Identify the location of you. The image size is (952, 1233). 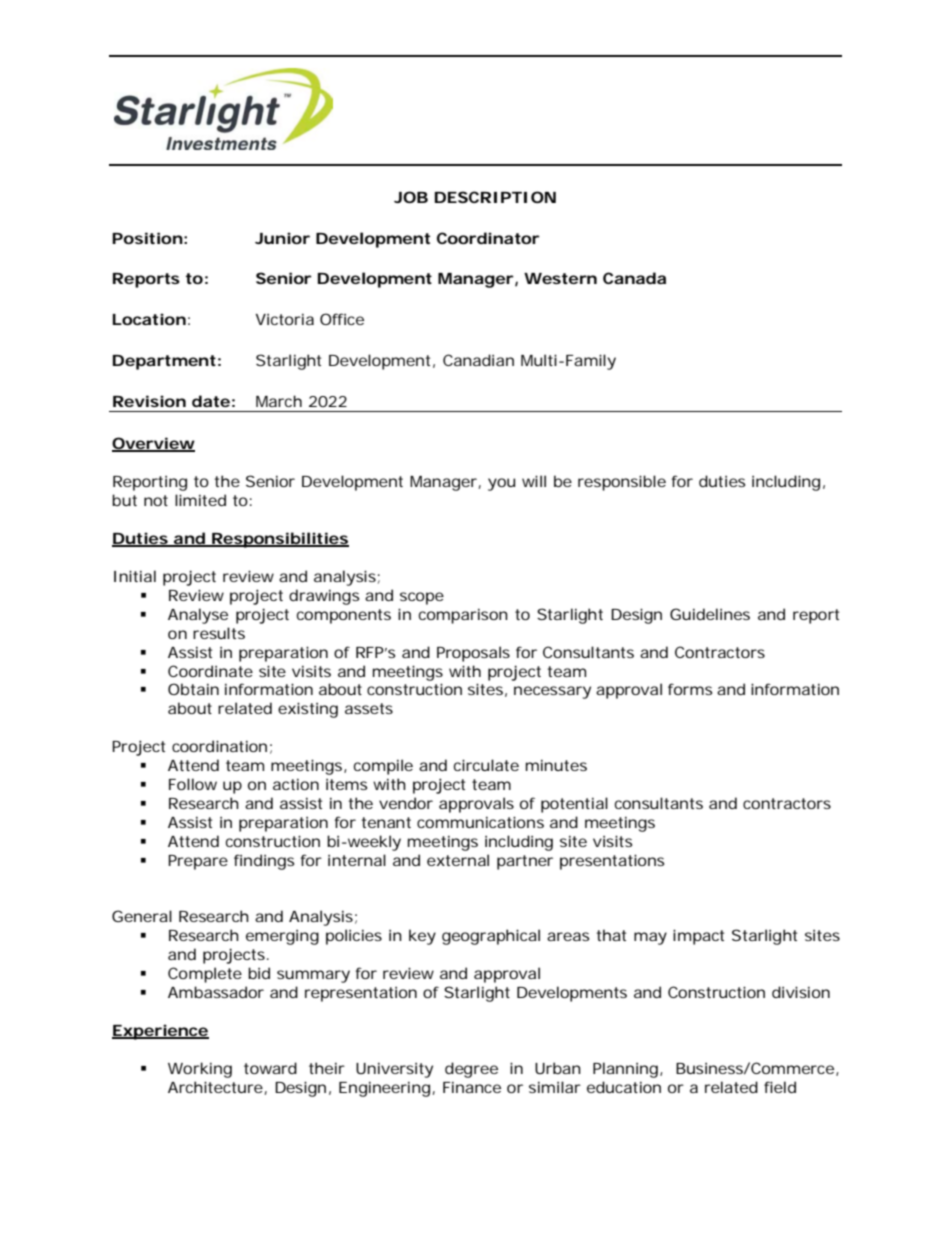
(501, 484).
